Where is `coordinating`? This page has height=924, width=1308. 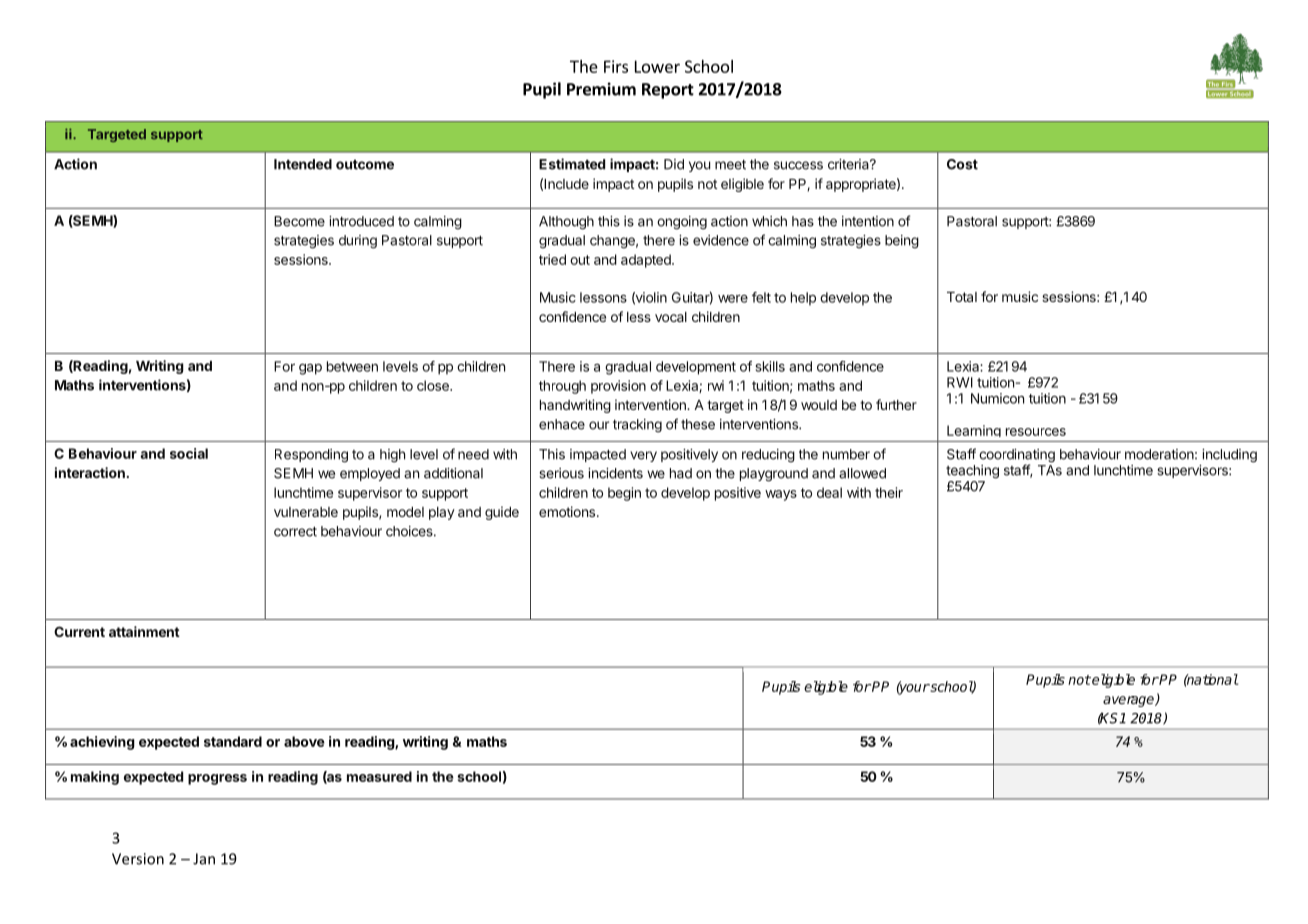
coordinating is located at coordinates (1017, 457).
